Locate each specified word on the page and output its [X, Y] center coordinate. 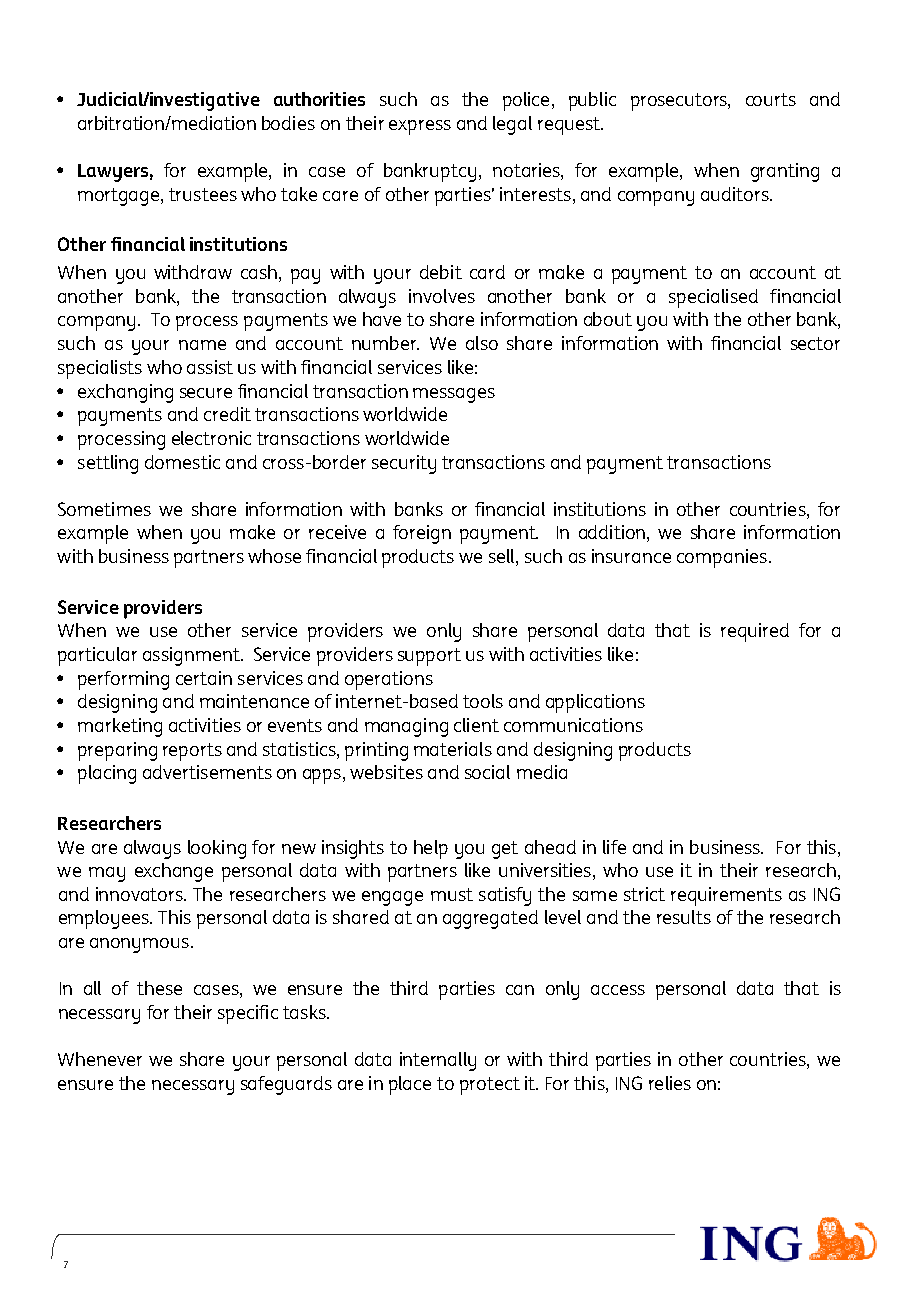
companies [723, 558]
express [420, 127]
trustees [203, 194]
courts [771, 99]
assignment [192, 656]
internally [438, 1061]
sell [503, 557]
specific [248, 1014]
